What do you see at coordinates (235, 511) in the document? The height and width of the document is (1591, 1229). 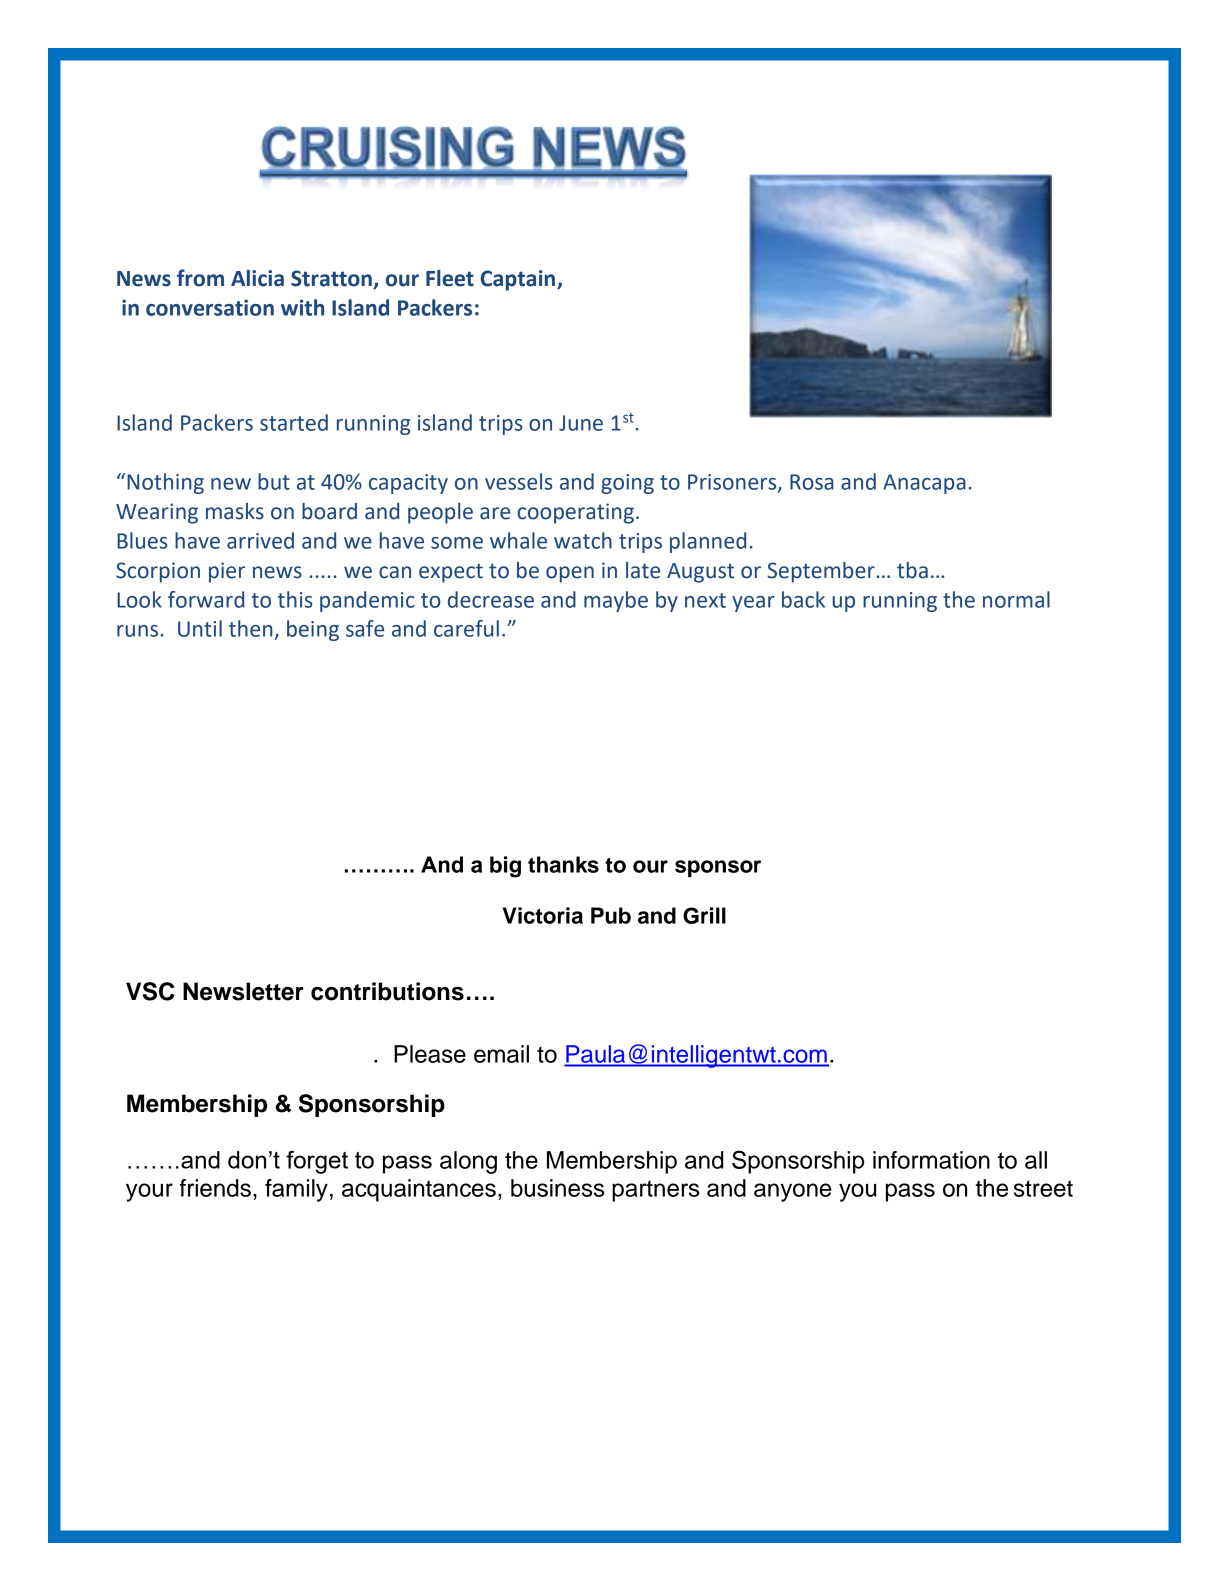 I see `masks` at bounding box center [235, 511].
